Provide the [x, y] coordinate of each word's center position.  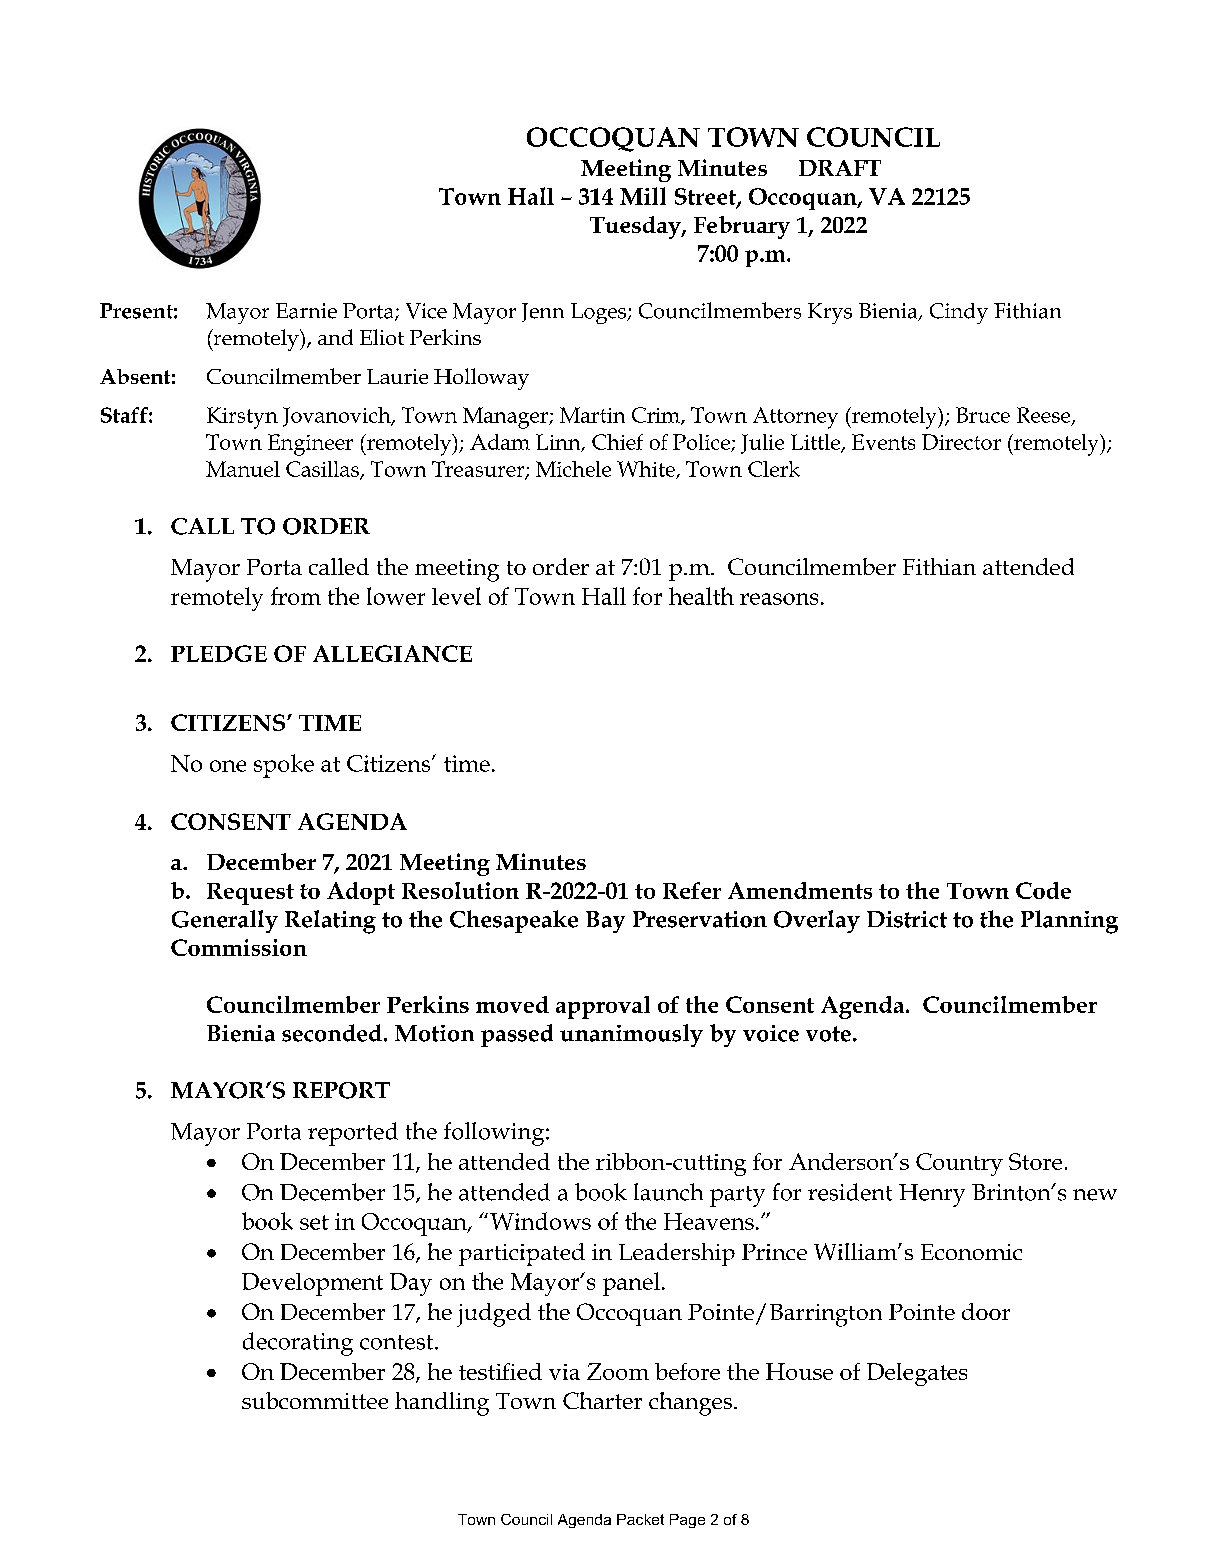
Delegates [917, 1374]
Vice [426, 311]
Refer [692, 890]
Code [1043, 890]
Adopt [361, 893]
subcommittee [315, 1400]
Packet [640, 1519]
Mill [643, 196]
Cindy [959, 313]
